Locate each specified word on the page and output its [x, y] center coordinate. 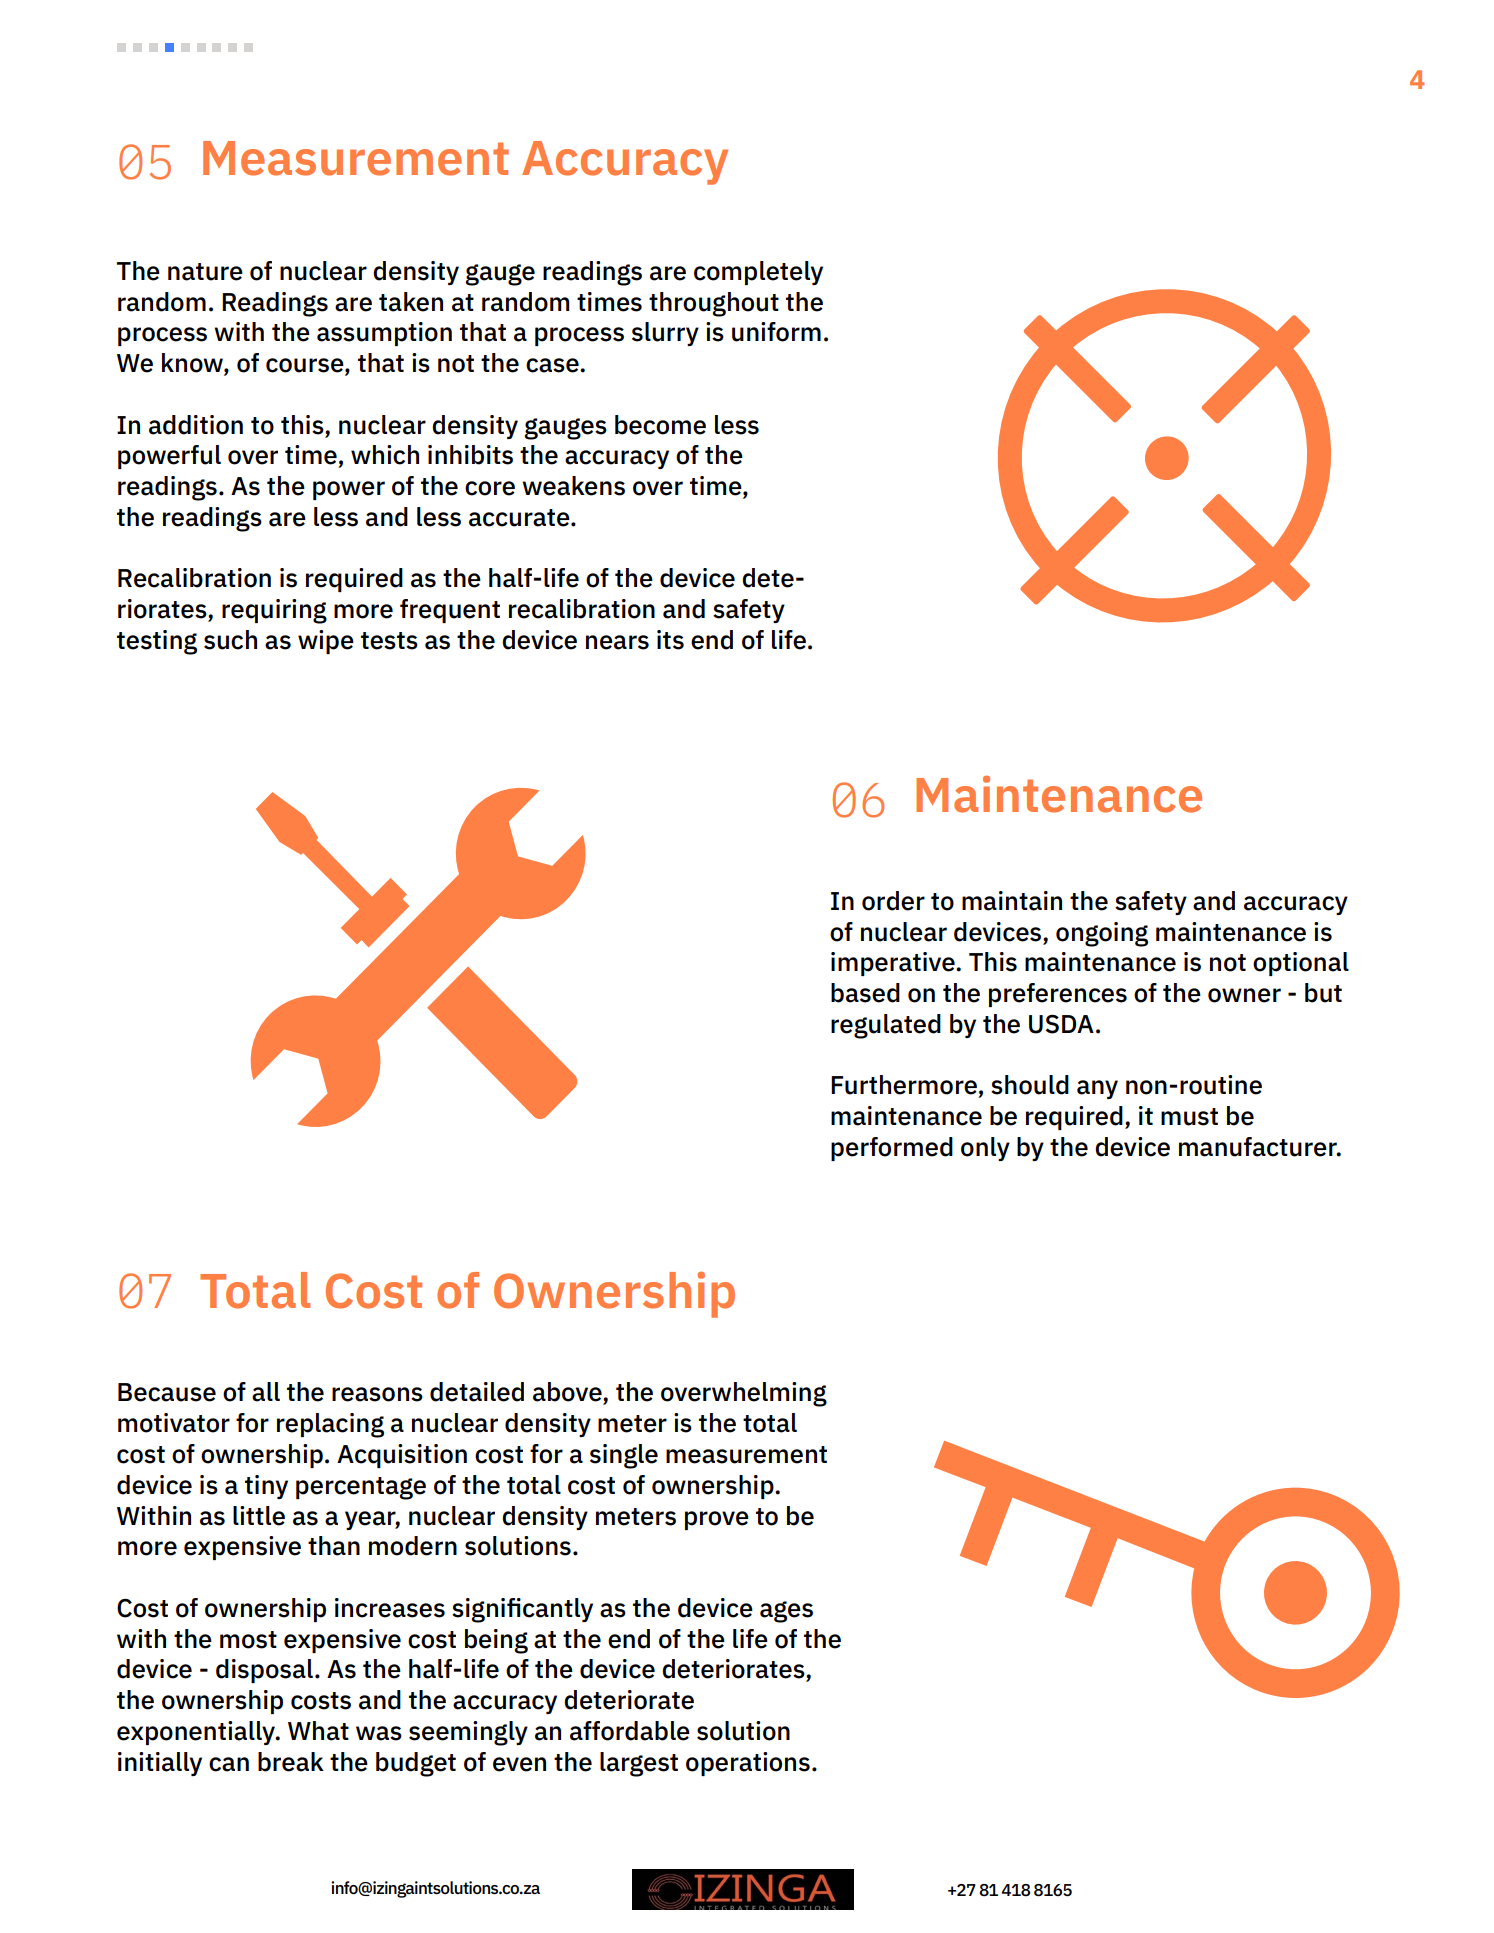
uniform [776, 332]
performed [892, 1149]
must [1189, 1117]
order [893, 901]
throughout [714, 304]
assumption [384, 334]
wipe [326, 642]
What [318, 1731]
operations [748, 1764]
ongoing [1102, 934]
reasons [377, 1394]
